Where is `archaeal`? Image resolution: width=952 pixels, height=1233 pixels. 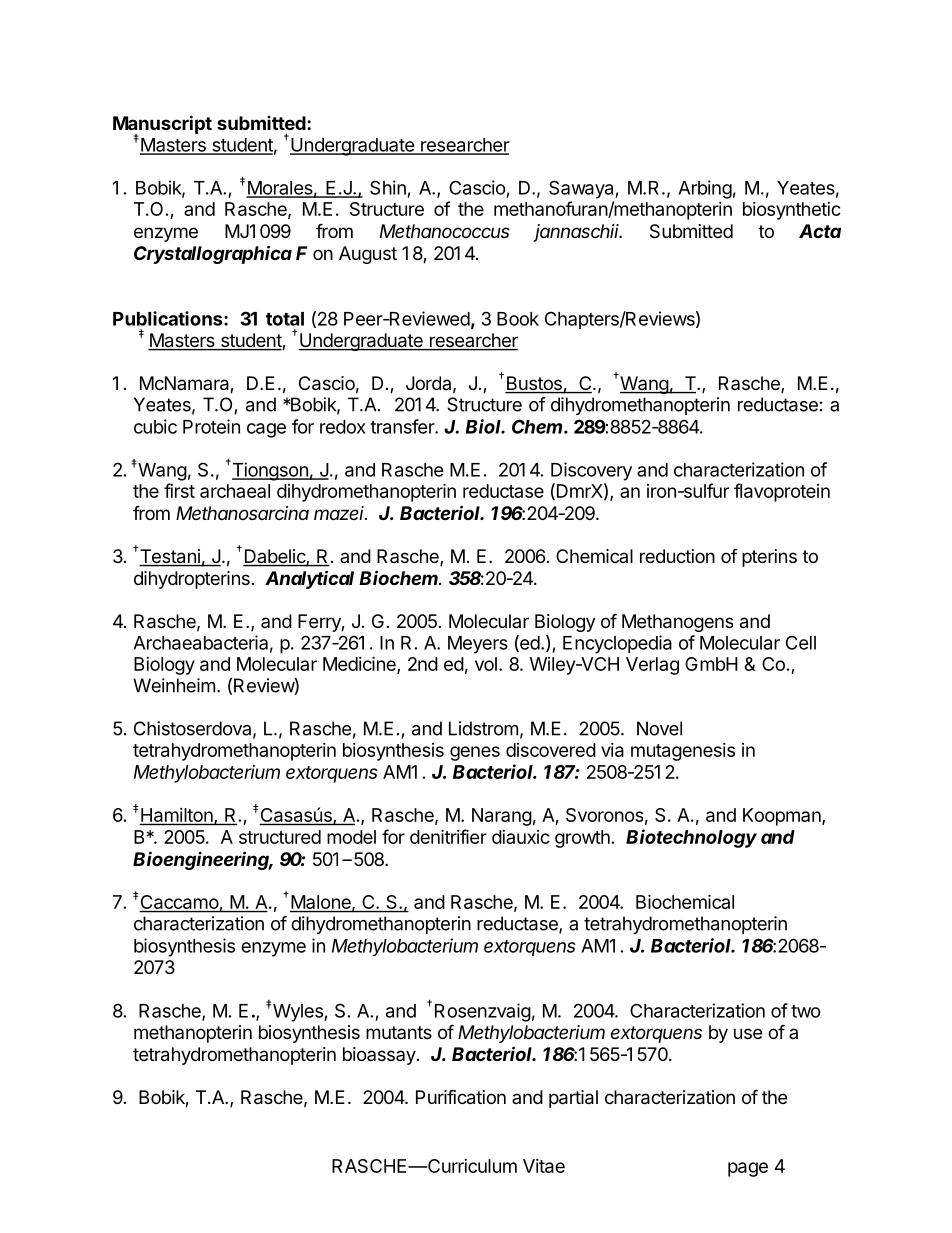 archaeal is located at coordinates (235, 491).
